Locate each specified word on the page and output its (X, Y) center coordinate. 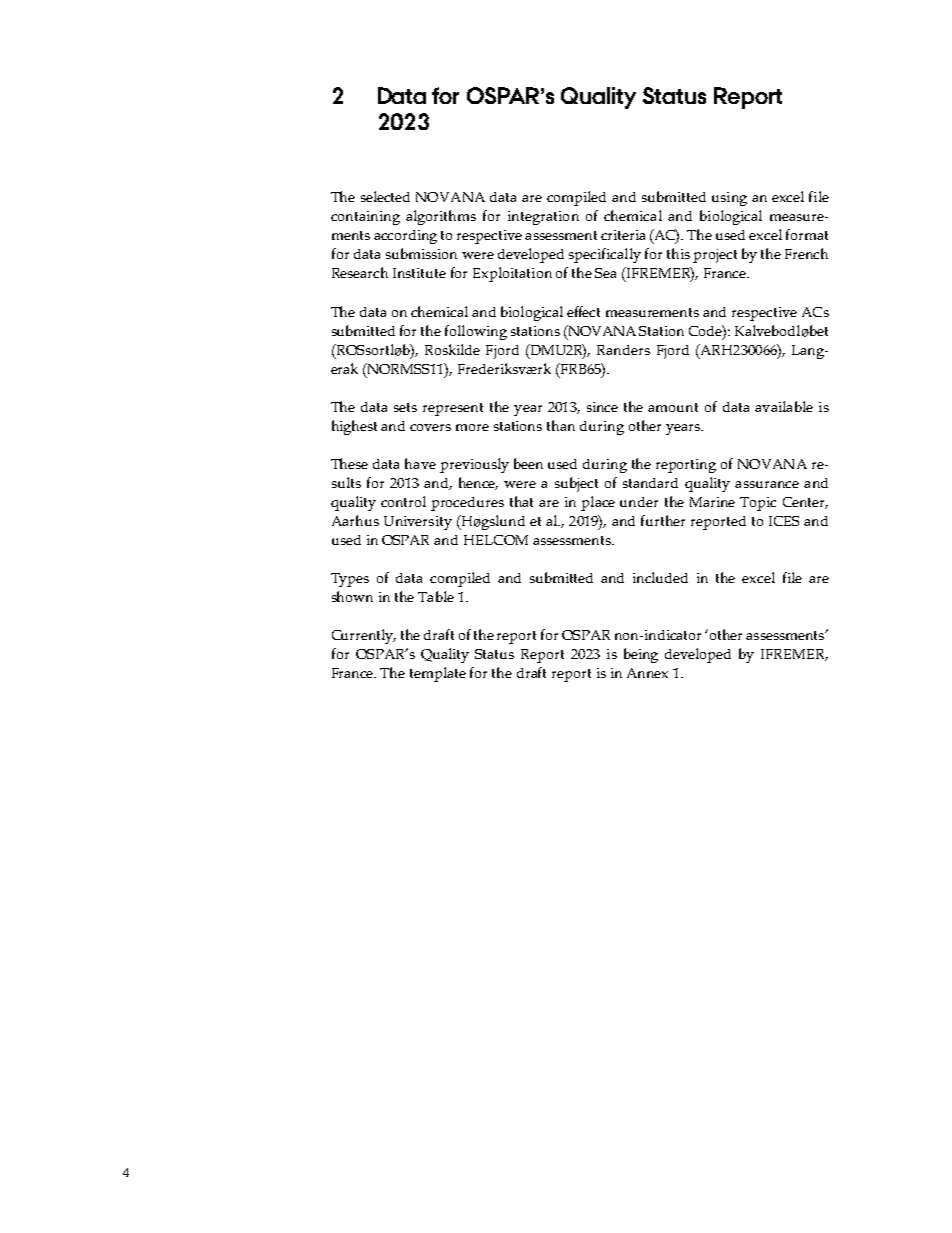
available (784, 406)
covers (430, 427)
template (438, 674)
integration (543, 218)
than (561, 425)
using (729, 199)
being (641, 655)
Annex (647, 673)
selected (385, 196)
